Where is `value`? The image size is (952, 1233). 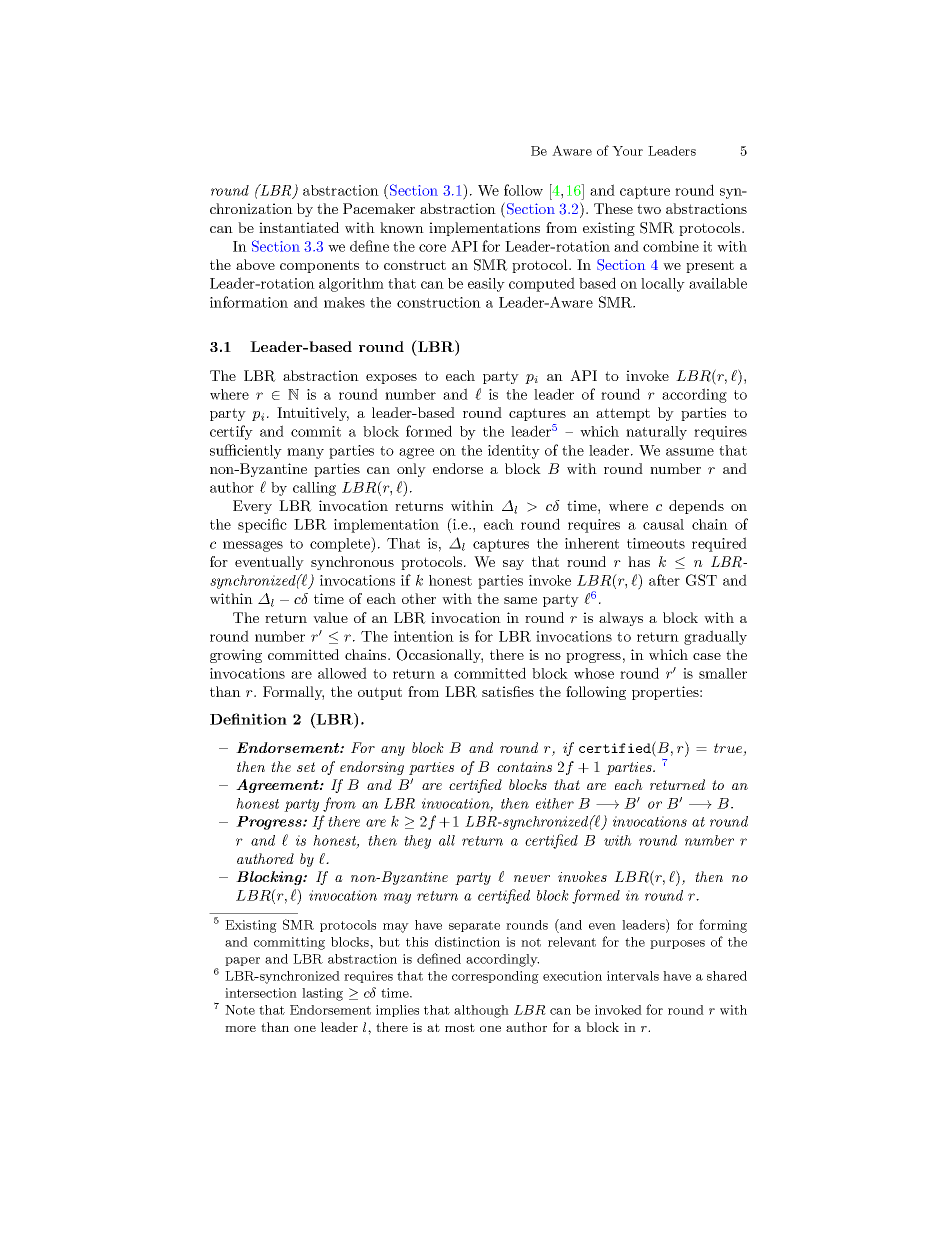 value is located at coordinates (330, 617).
